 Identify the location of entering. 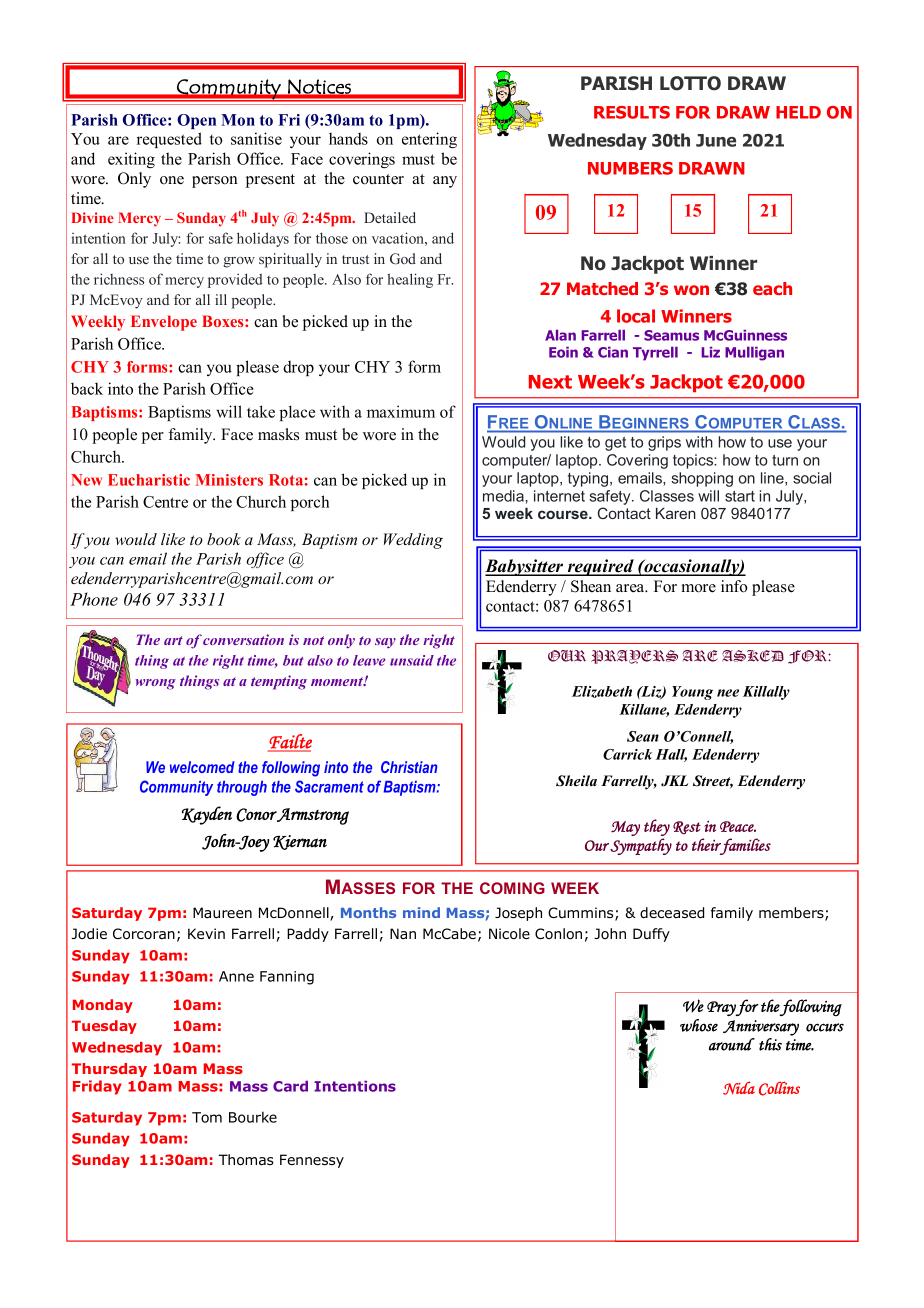
(429, 140).
